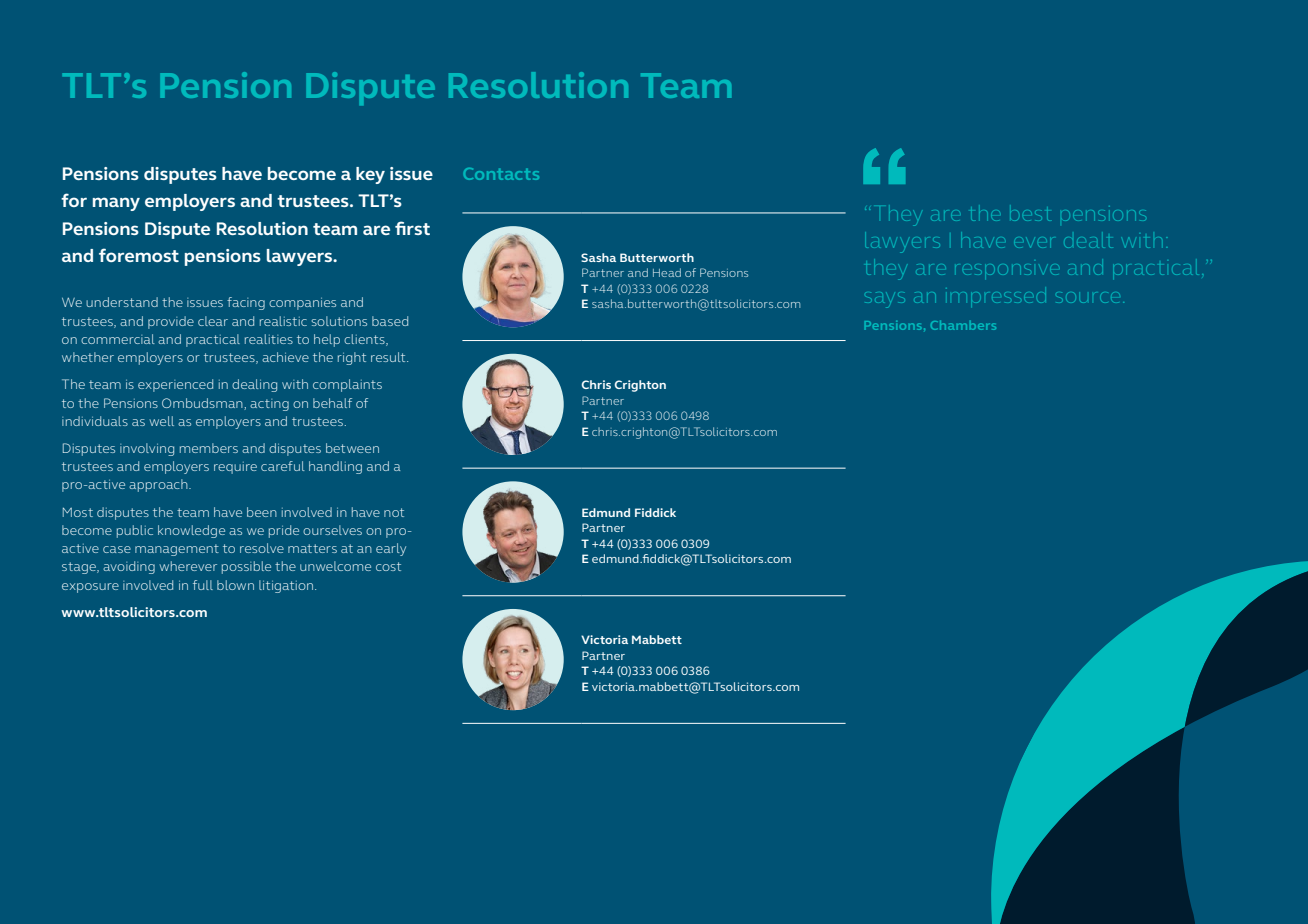 This screenshot has height=924, width=1308. Describe the element at coordinates (391, 549) in the screenshot. I see `early` at that location.
